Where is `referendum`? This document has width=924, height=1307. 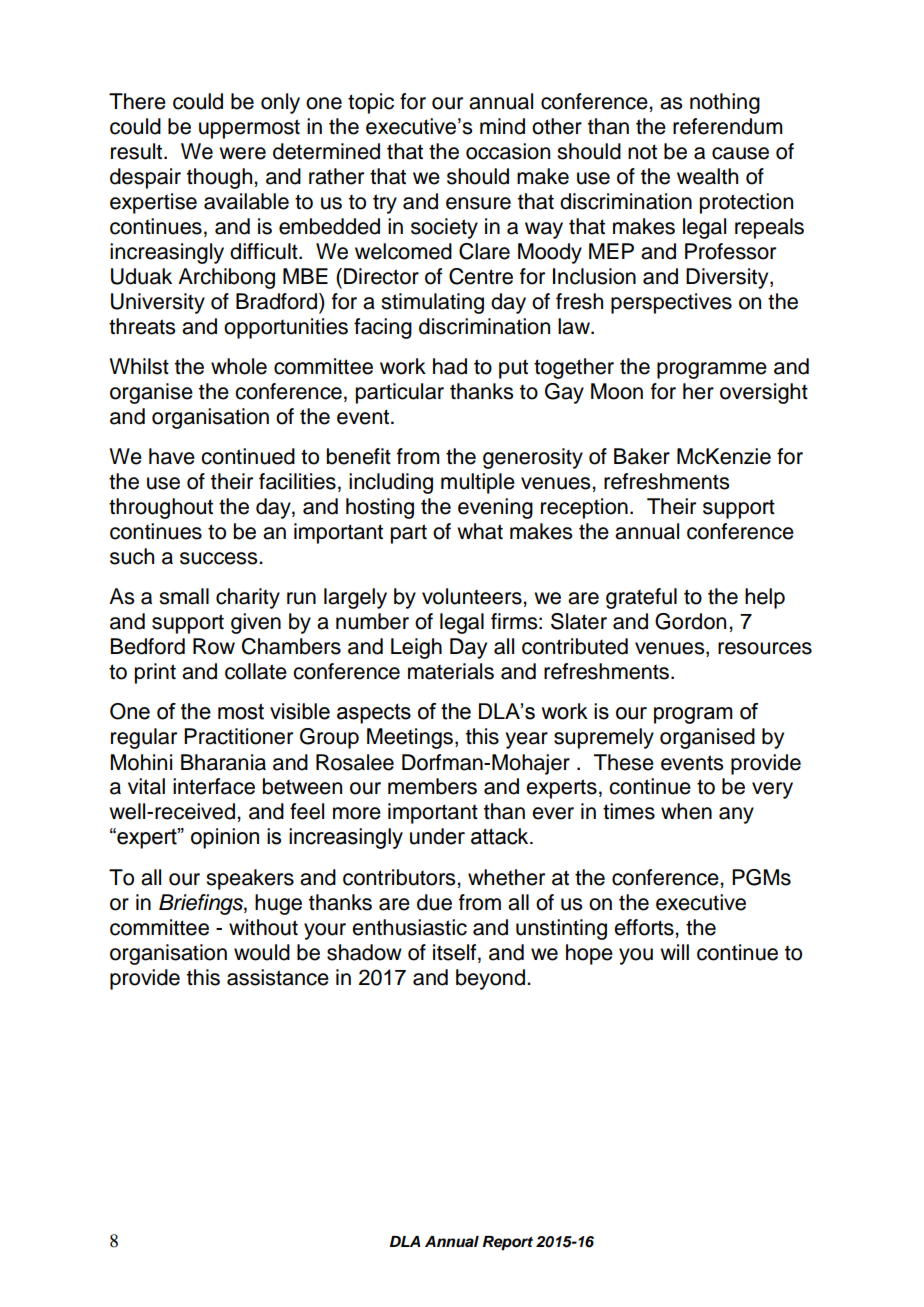
referendum is located at coordinates (728, 126).
